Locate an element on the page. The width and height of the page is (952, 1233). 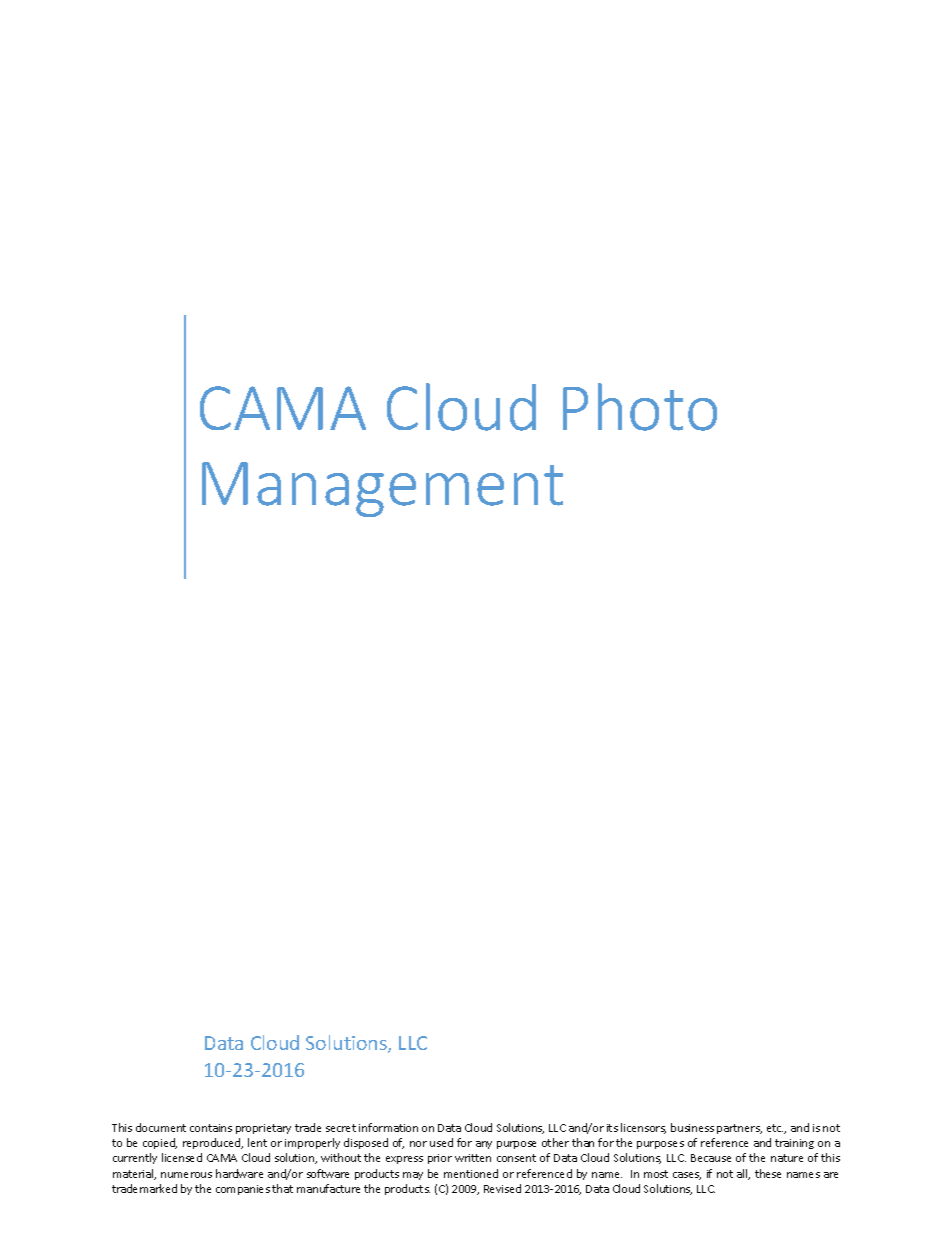
mentioned is located at coordinates (471, 1173).
